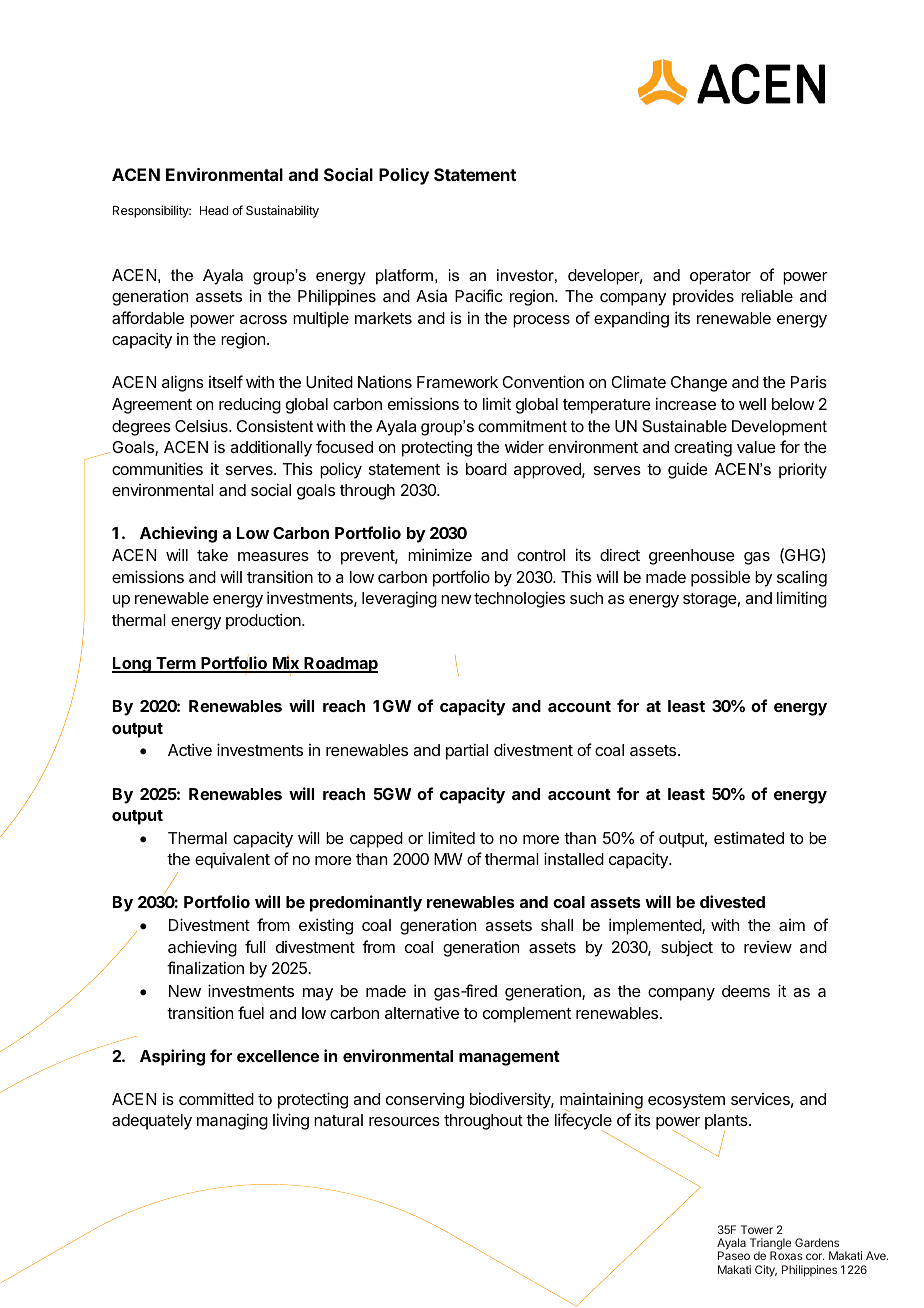 The image size is (924, 1308). Describe the element at coordinates (767, 295) in the screenshot. I see `reliable` at that location.
